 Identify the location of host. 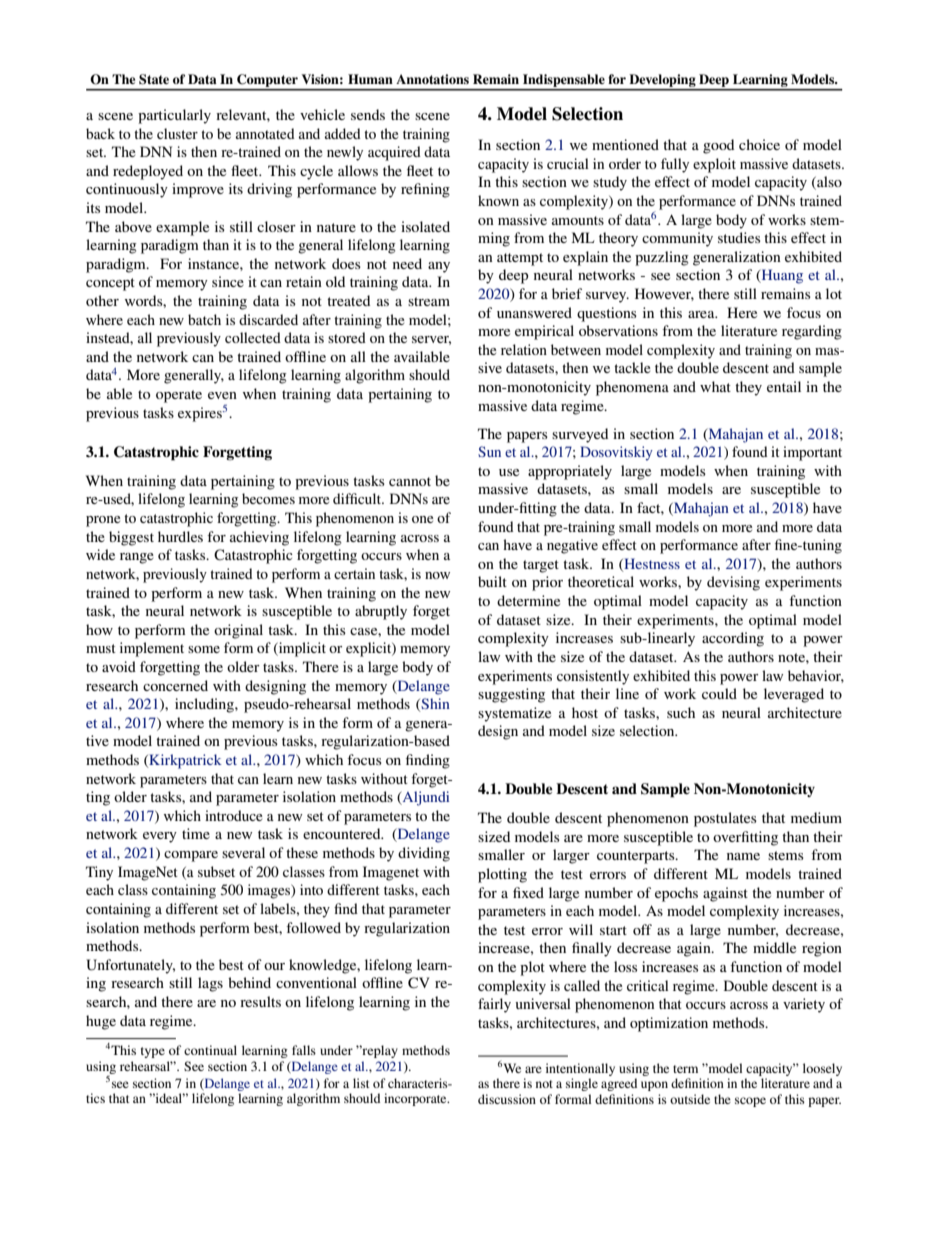
(585, 712).
